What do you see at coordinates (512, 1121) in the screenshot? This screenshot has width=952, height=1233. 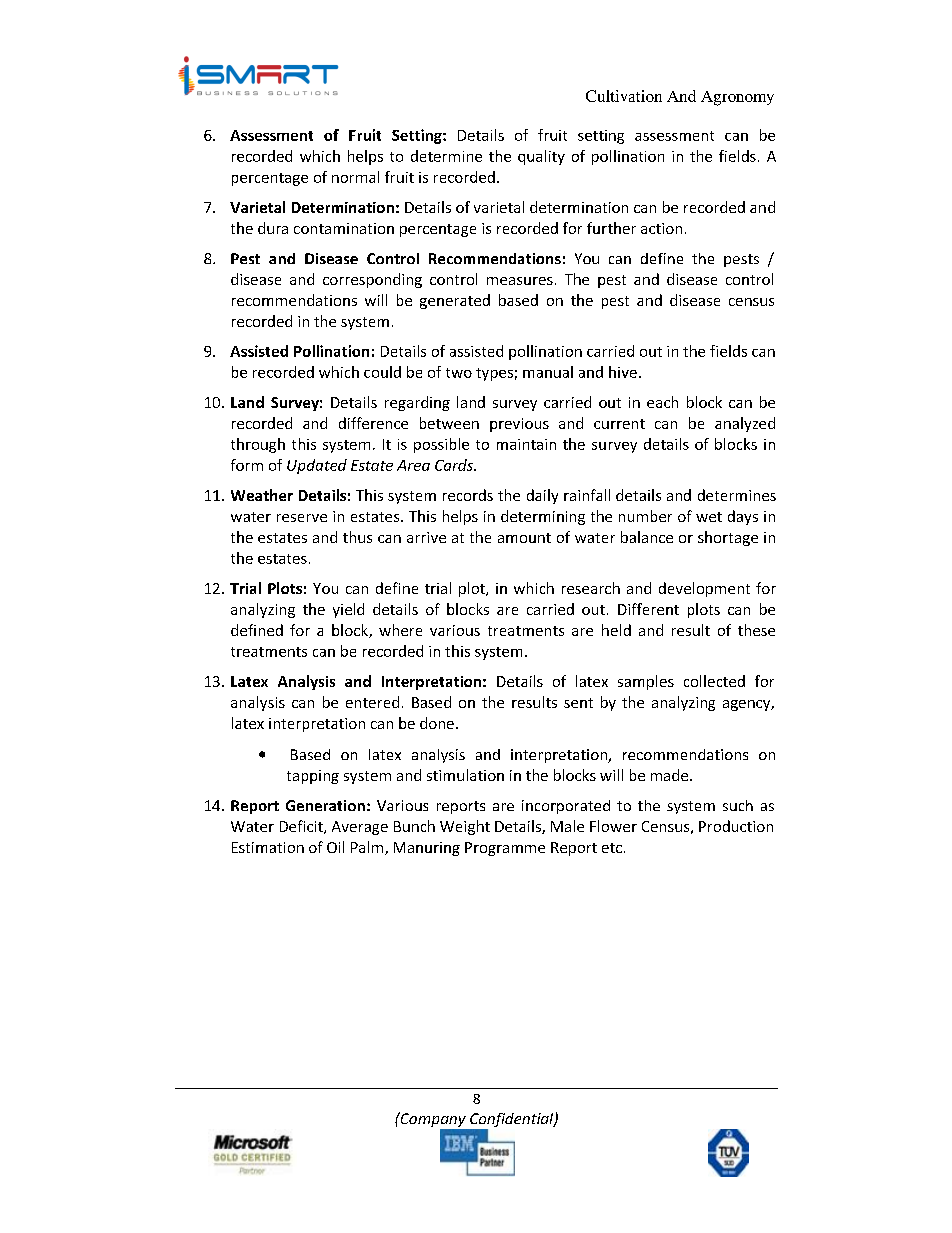 I see `Confidential` at bounding box center [512, 1121].
